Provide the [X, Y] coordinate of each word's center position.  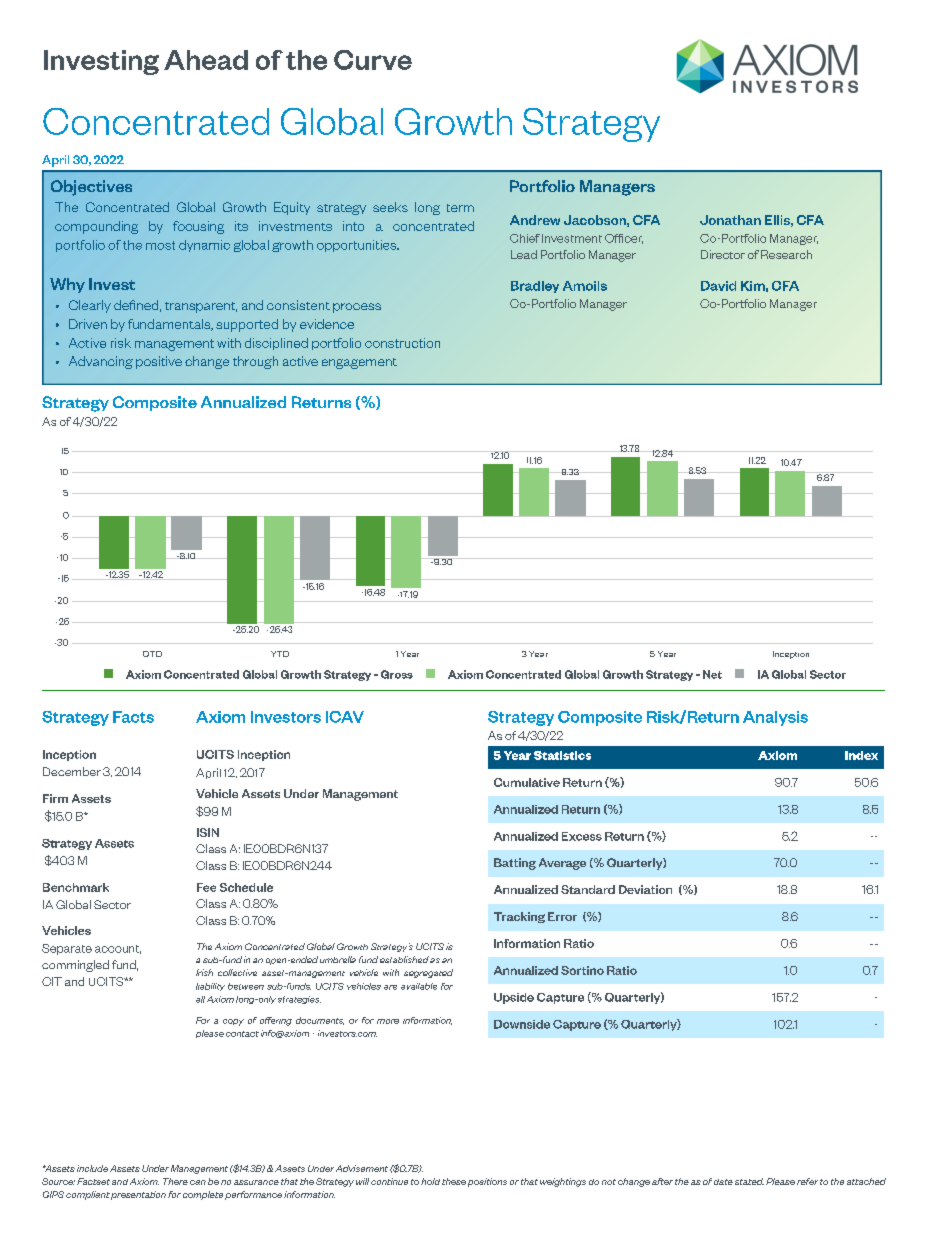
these [454, 1181]
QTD [152, 654]
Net [712, 674]
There [175, 1181]
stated [749, 1181]
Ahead [206, 60]
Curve [373, 60]
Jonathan [730, 220]
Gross [397, 674]
